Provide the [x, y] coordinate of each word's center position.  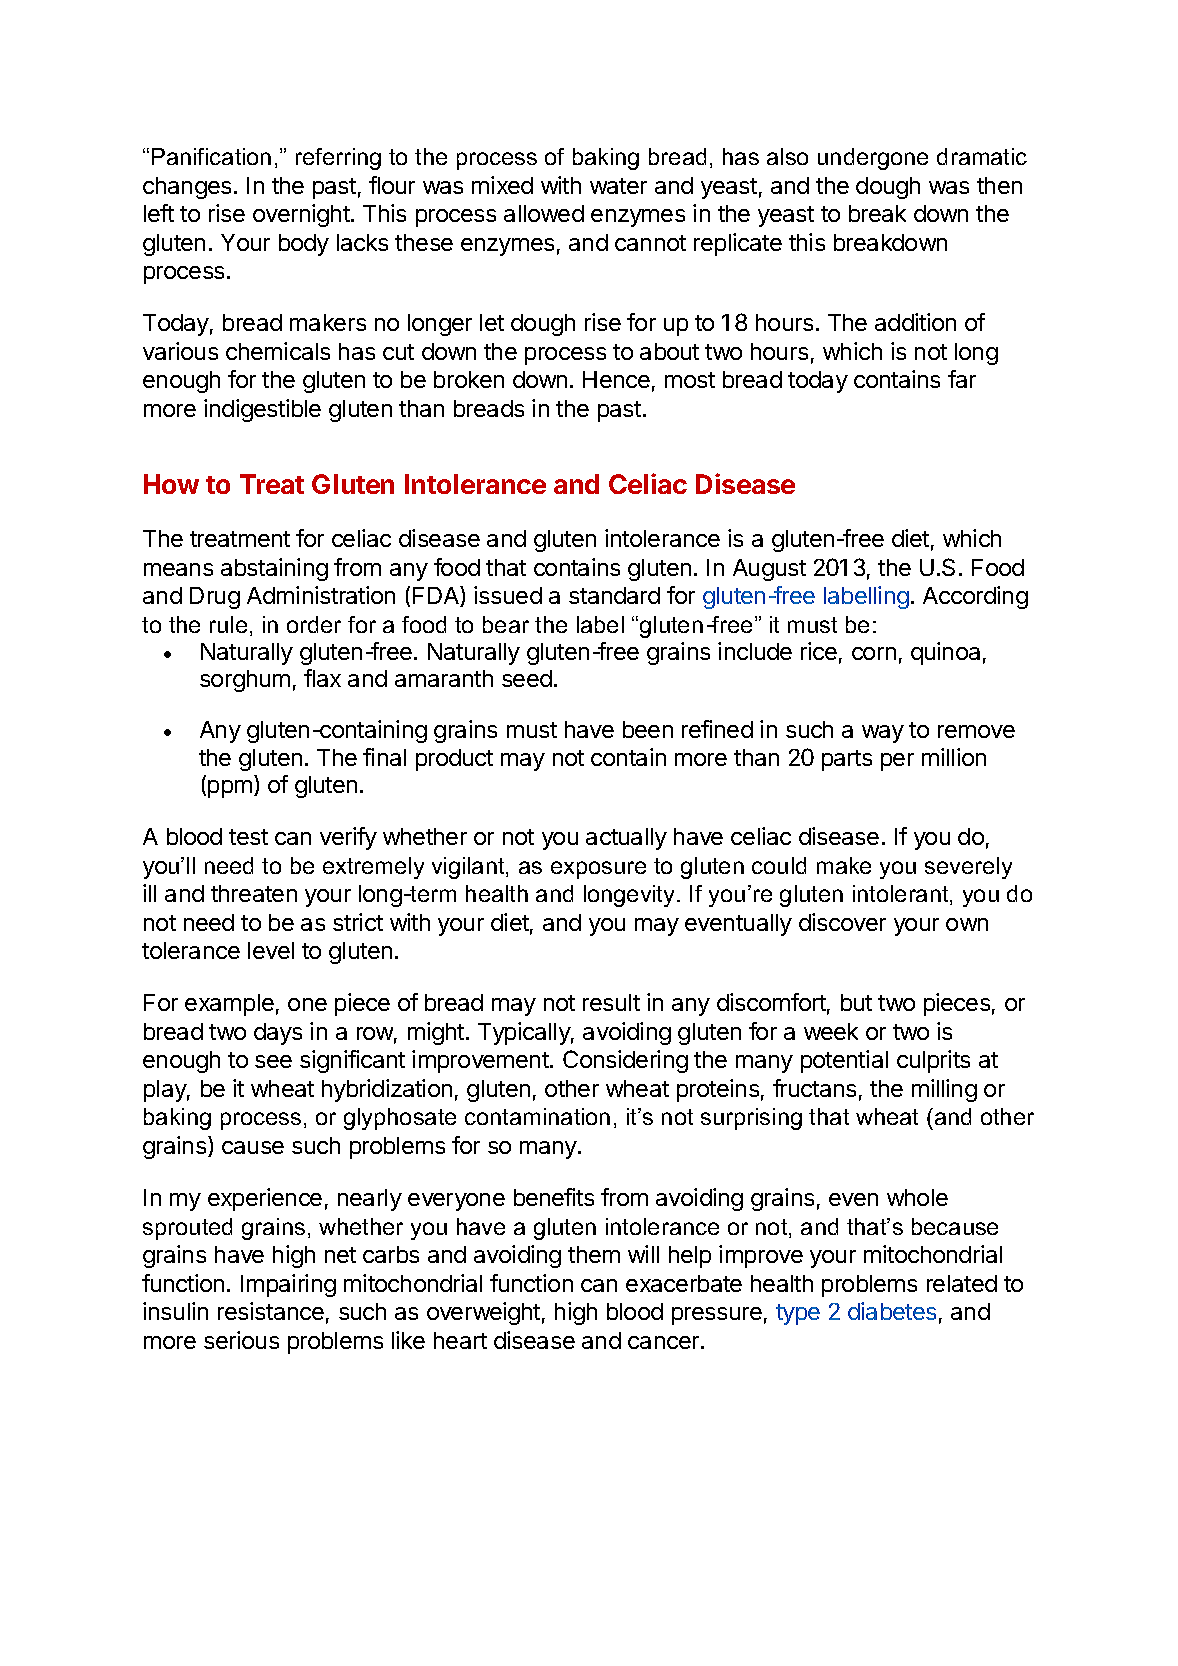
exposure [598, 870]
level [271, 950]
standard [614, 595]
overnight [302, 215]
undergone [873, 159]
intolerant [902, 895]
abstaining [274, 569]
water [618, 186]
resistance [271, 1311]
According [975, 597]
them [594, 1254]
